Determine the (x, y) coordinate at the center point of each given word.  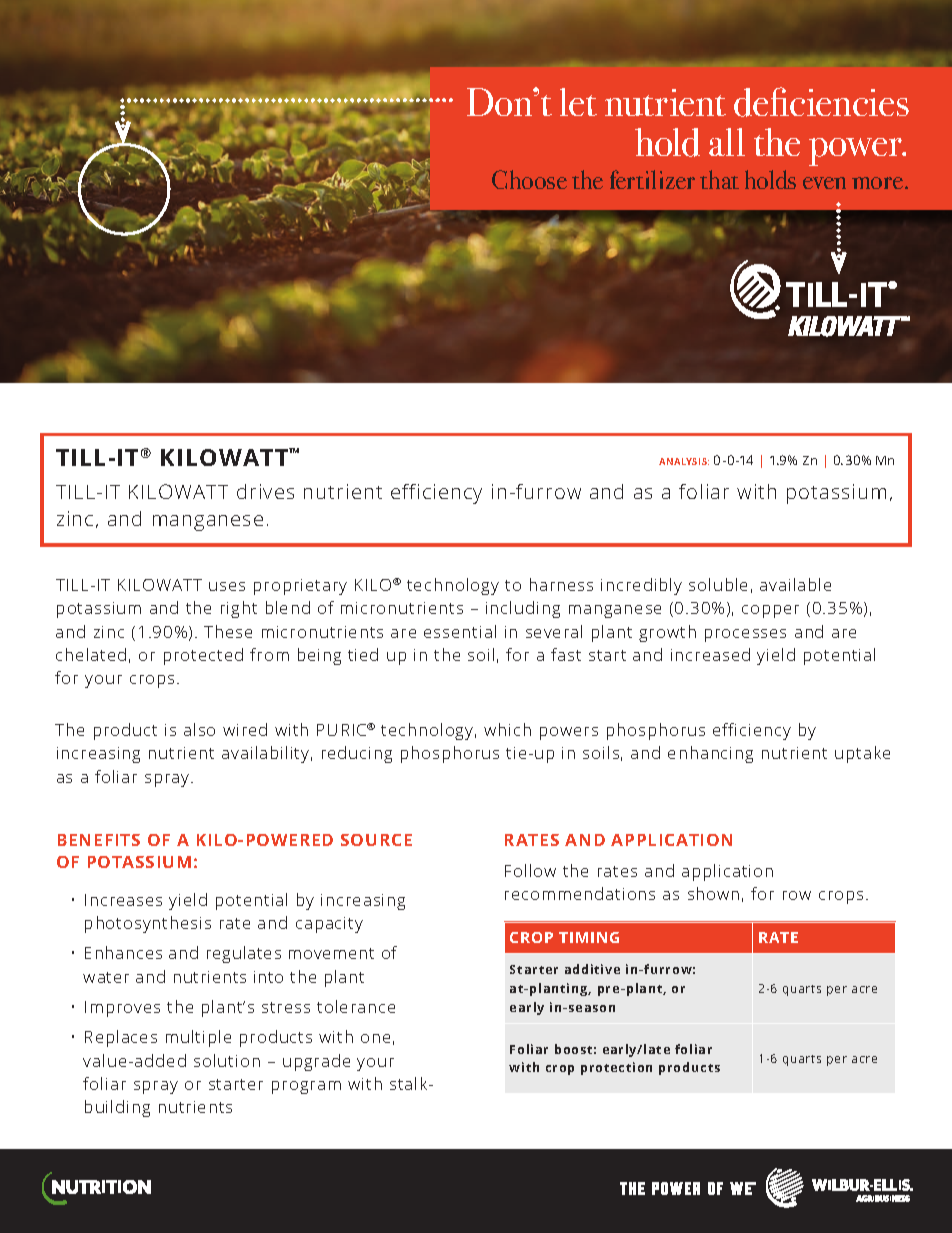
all (727, 142)
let (578, 102)
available (795, 584)
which (507, 729)
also (199, 729)
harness (561, 584)
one (375, 1038)
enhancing (710, 754)
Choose (529, 179)
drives (265, 491)
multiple (198, 1038)
